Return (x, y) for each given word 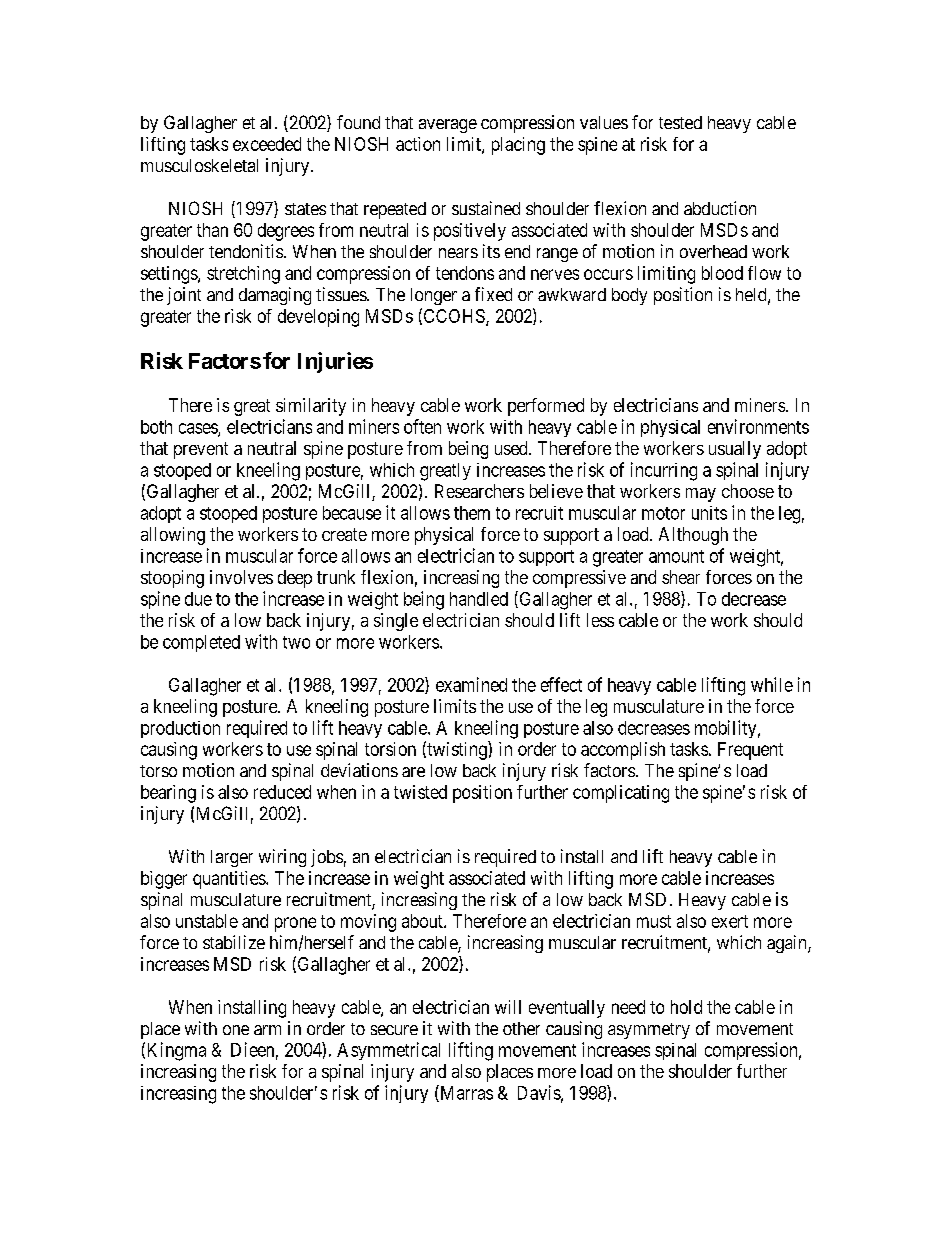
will (508, 1007)
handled (479, 599)
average (448, 126)
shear (681, 577)
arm (267, 1030)
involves (241, 577)
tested (680, 122)
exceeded (267, 144)
